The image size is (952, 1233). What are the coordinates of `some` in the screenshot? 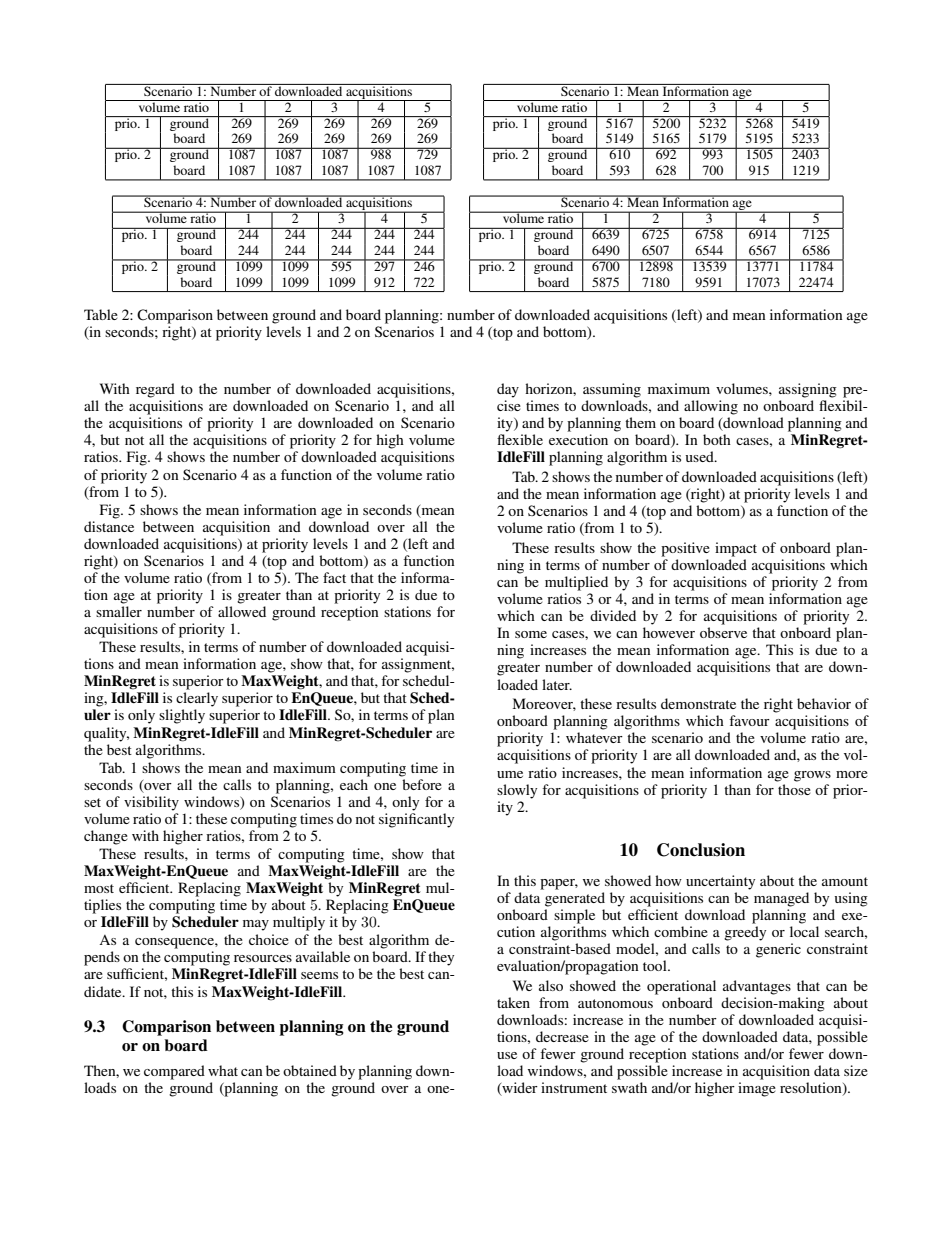 It's located at (531, 634).
